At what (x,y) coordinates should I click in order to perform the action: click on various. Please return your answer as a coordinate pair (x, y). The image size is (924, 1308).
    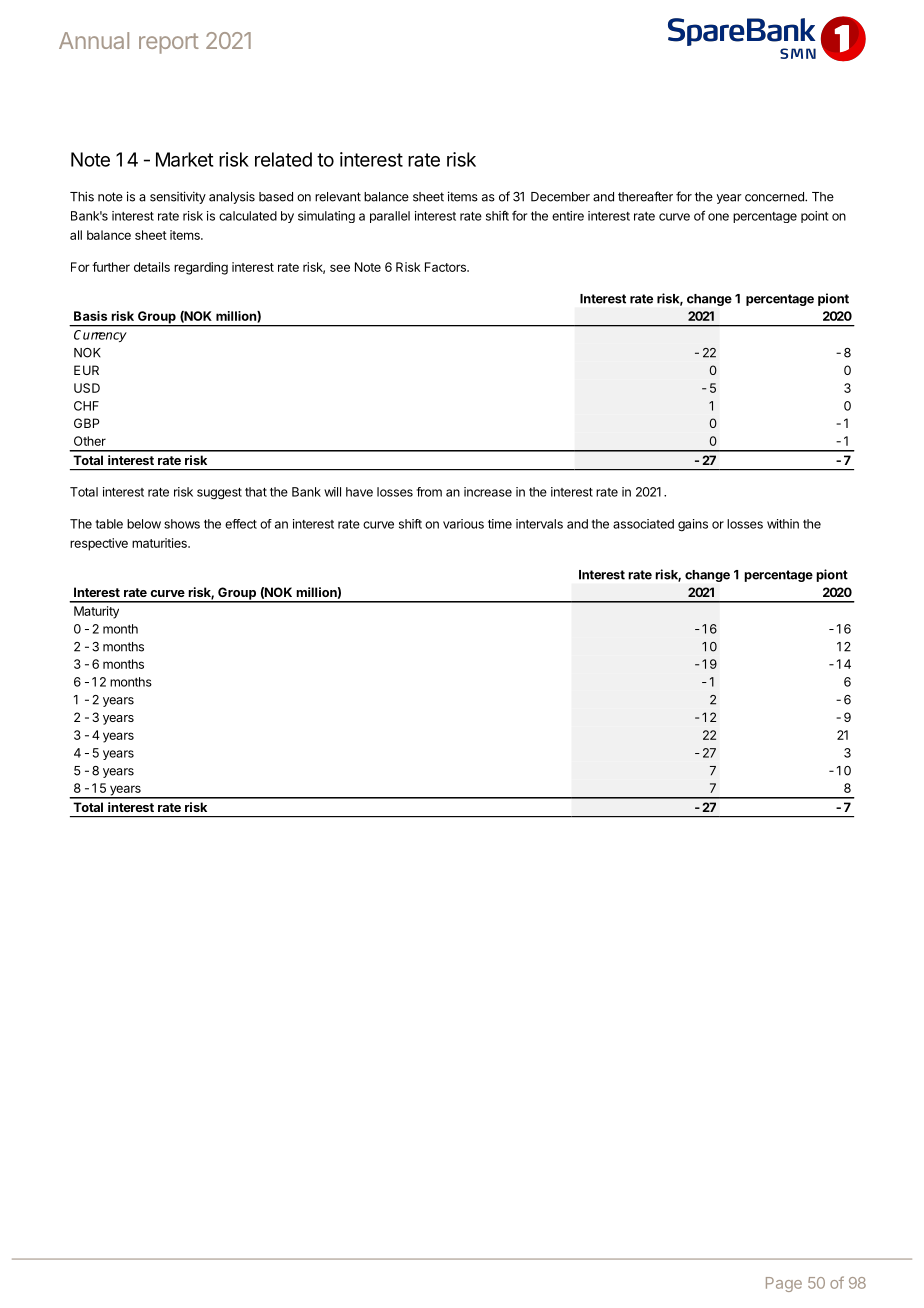
    Looking at the image, I should click on (463, 524).
